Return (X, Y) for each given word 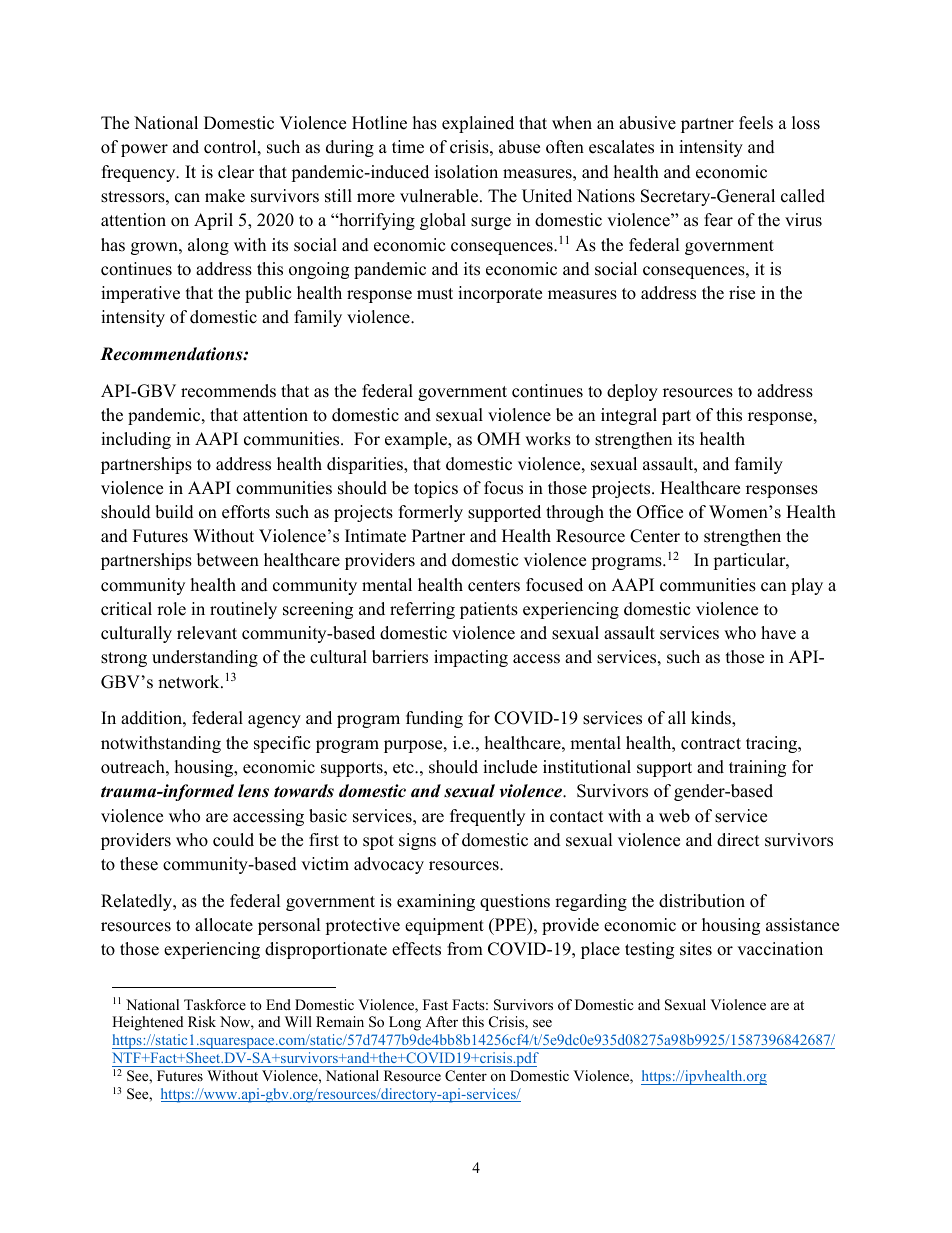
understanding (205, 658)
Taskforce (215, 1004)
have (778, 633)
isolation (466, 172)
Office (660, 512)
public (268, 294)
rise (742, 293)
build (174, 512)
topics (436, 489)
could (233, 840)
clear (236, 172)
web (674, 816)
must (435, 294)
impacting (471, 658)
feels (756, 123)
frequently (487, 817)
